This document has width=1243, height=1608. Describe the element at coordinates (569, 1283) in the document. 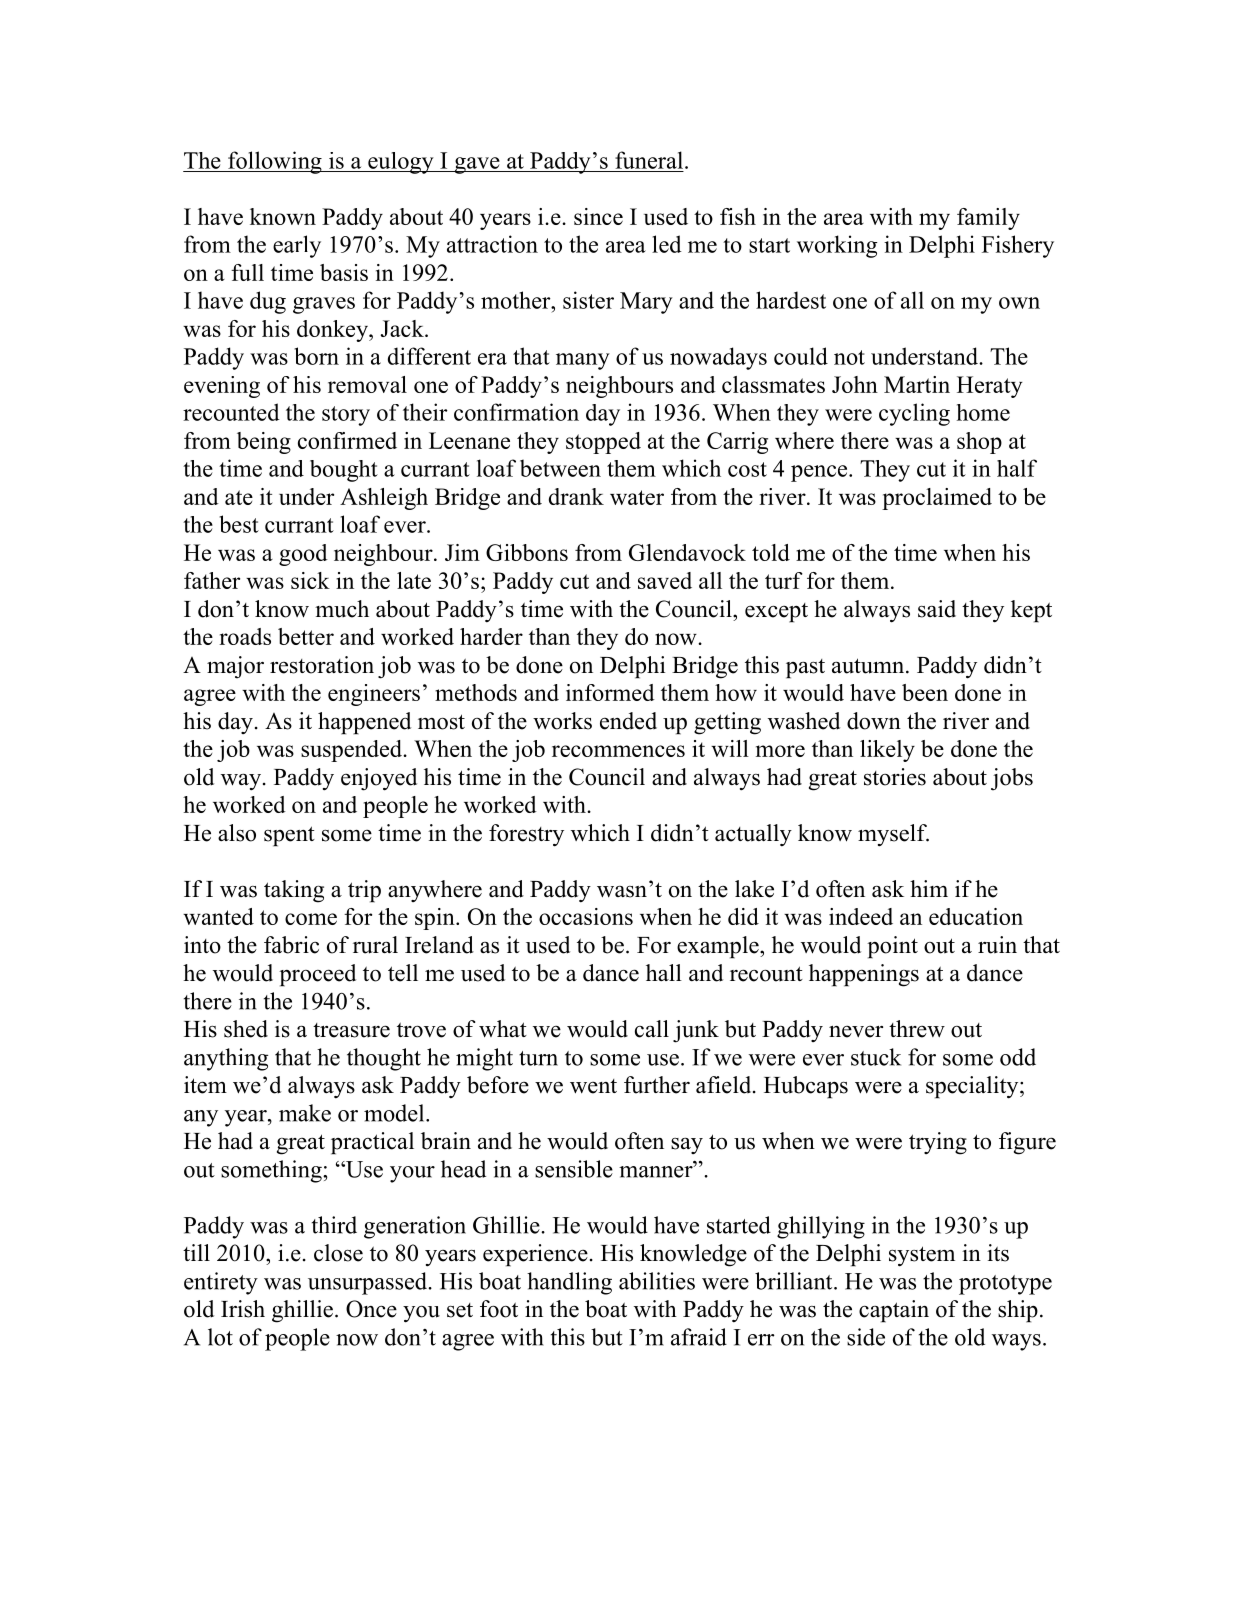

I see `handling` at that location.
